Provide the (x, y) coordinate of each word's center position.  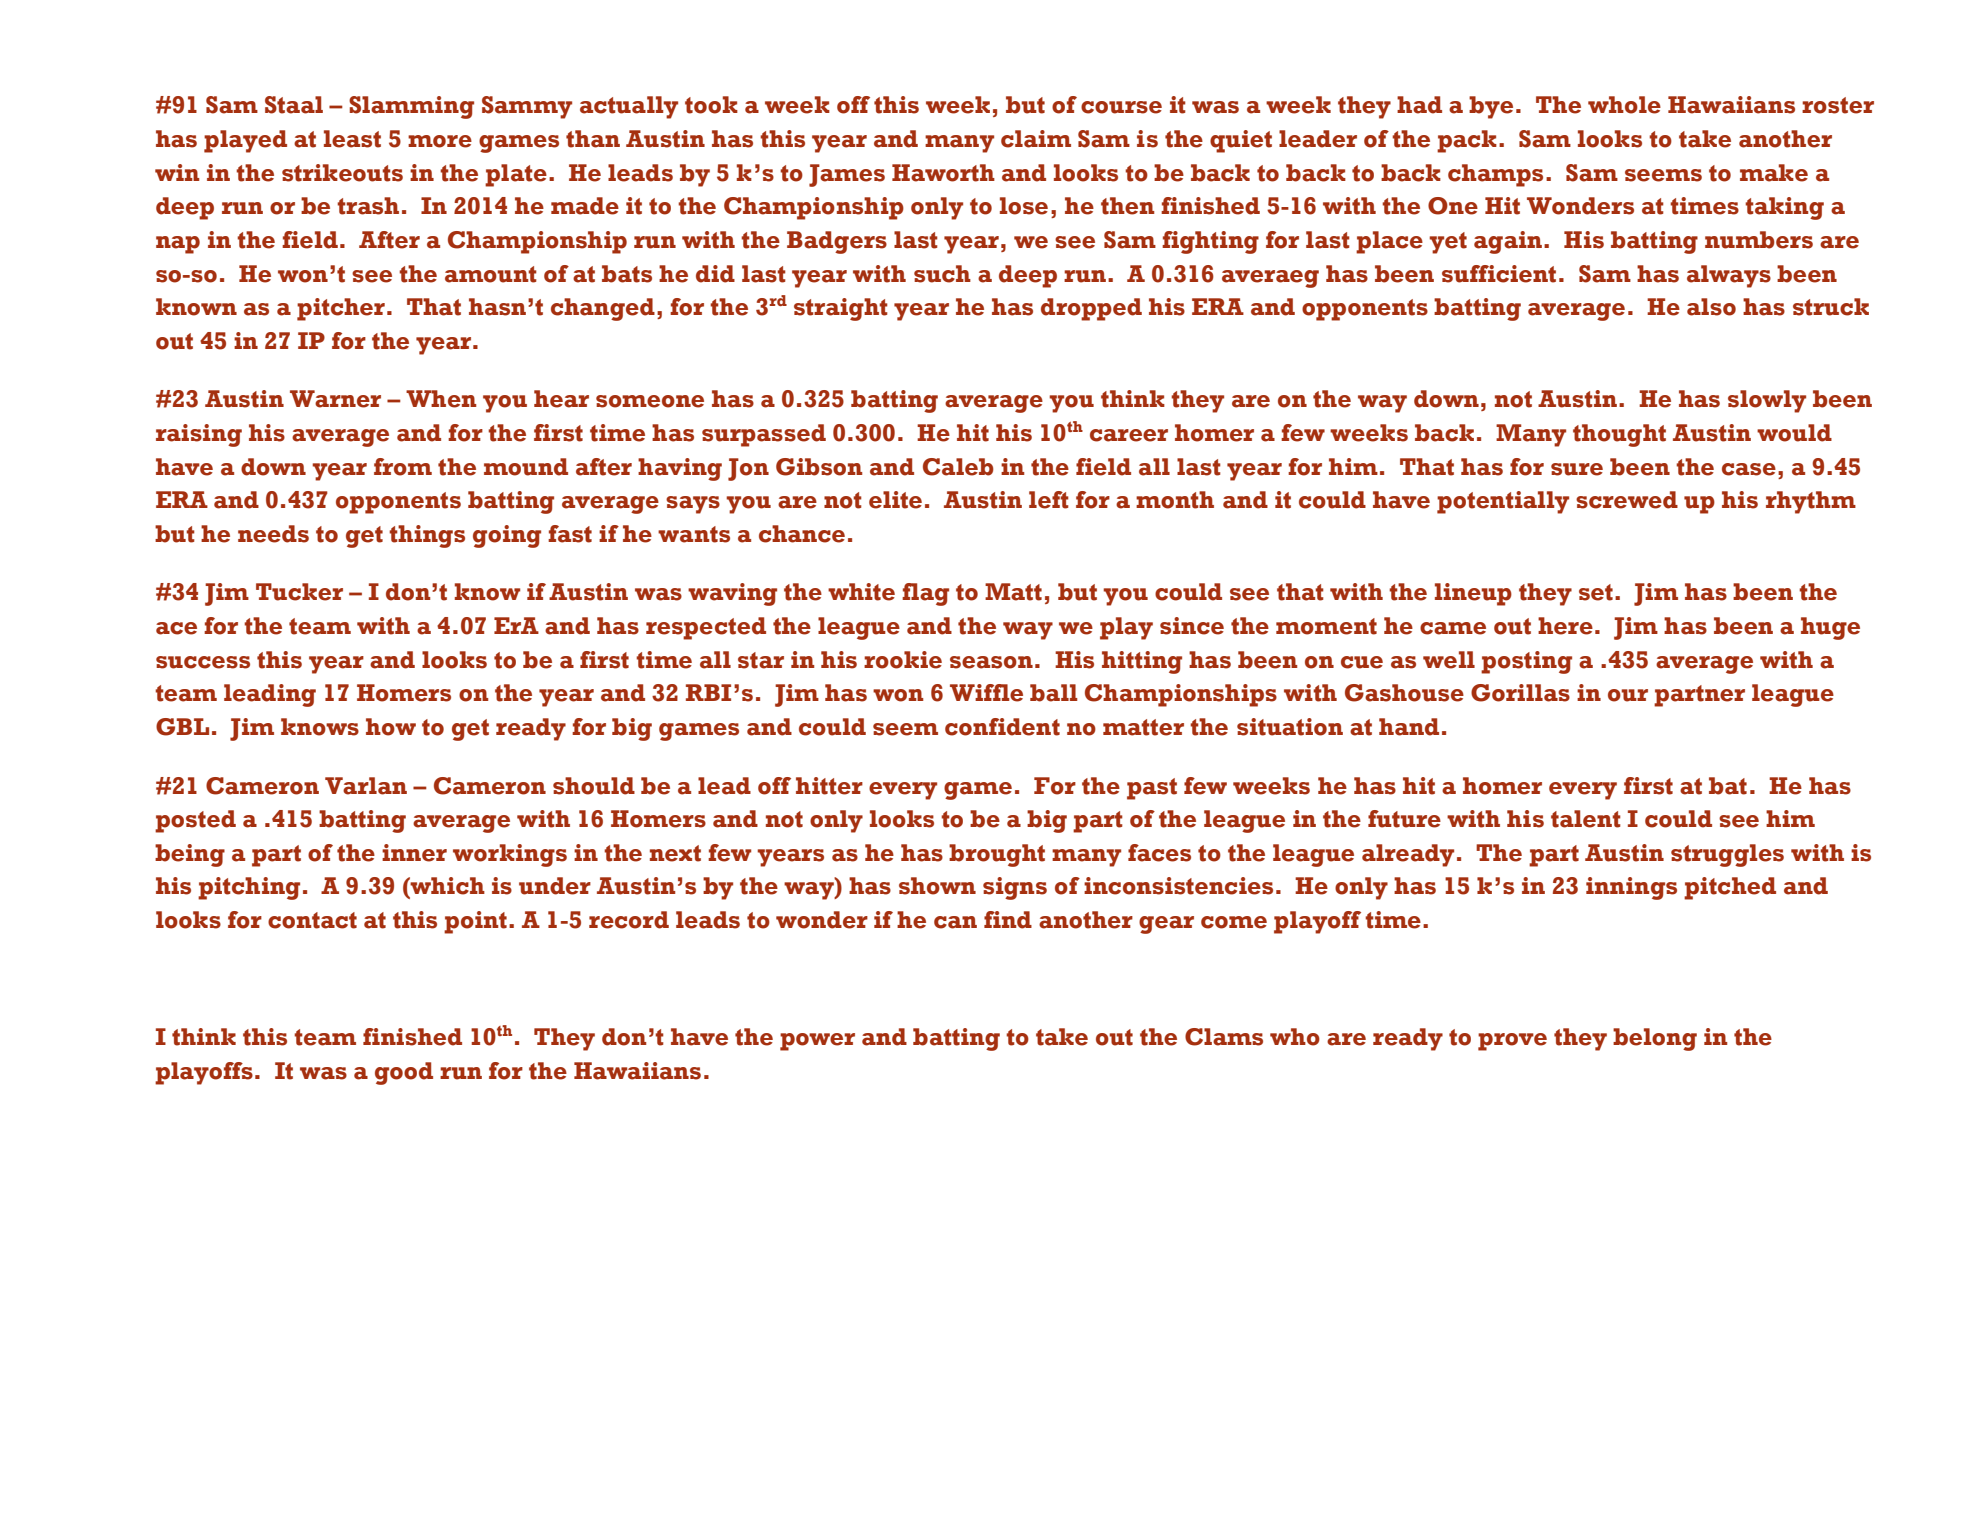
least (352, 139)
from (403, 467)
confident (1002, 727)
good (404, 1073)
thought (1619, 435)
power (817, 1042)
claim (1036, 139)
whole (1624, 105)
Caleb (958, 467)
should (594, 786)
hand (1409, 727)
